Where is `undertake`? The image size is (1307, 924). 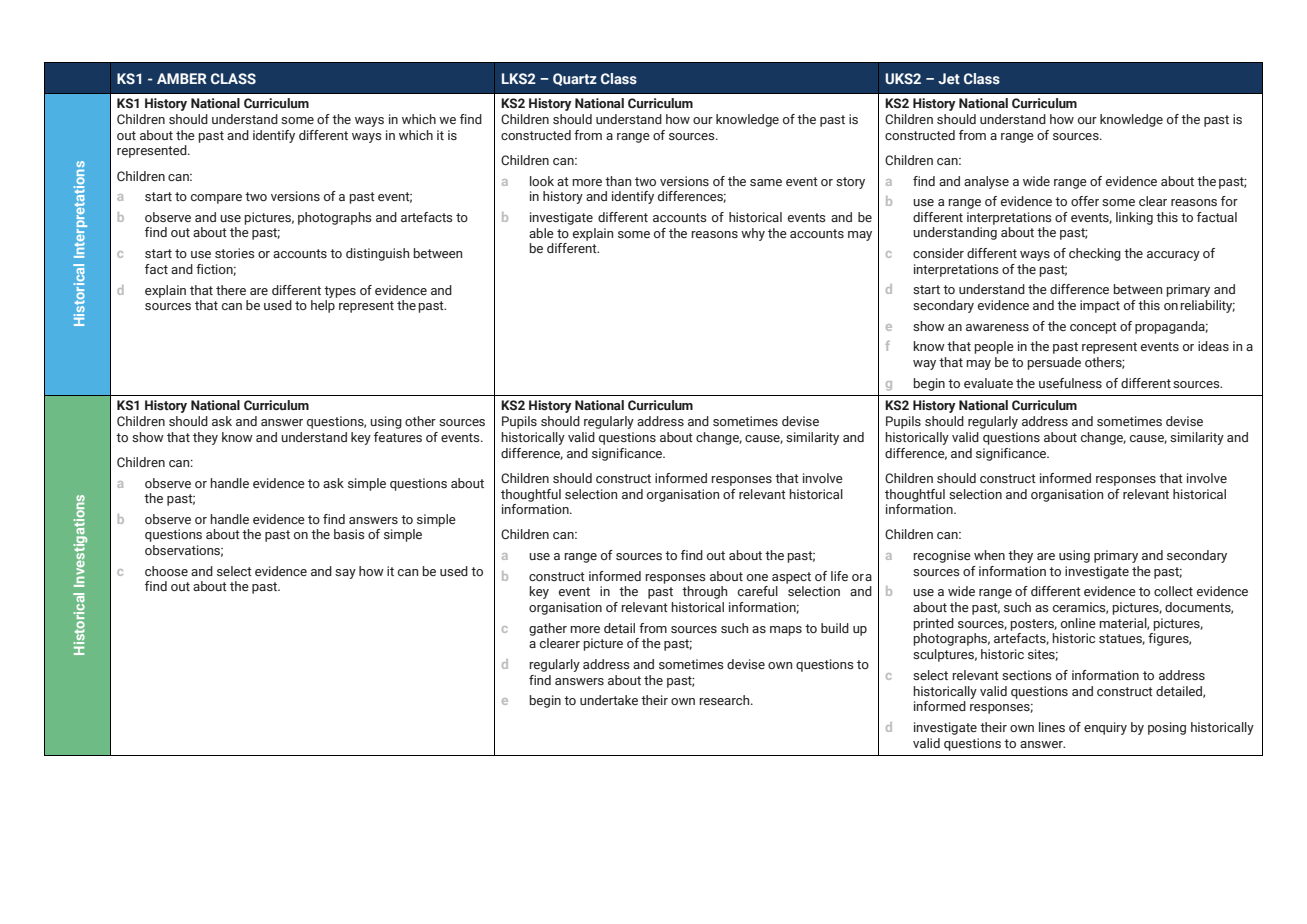 undertake is located at coordinates (609, 700).
